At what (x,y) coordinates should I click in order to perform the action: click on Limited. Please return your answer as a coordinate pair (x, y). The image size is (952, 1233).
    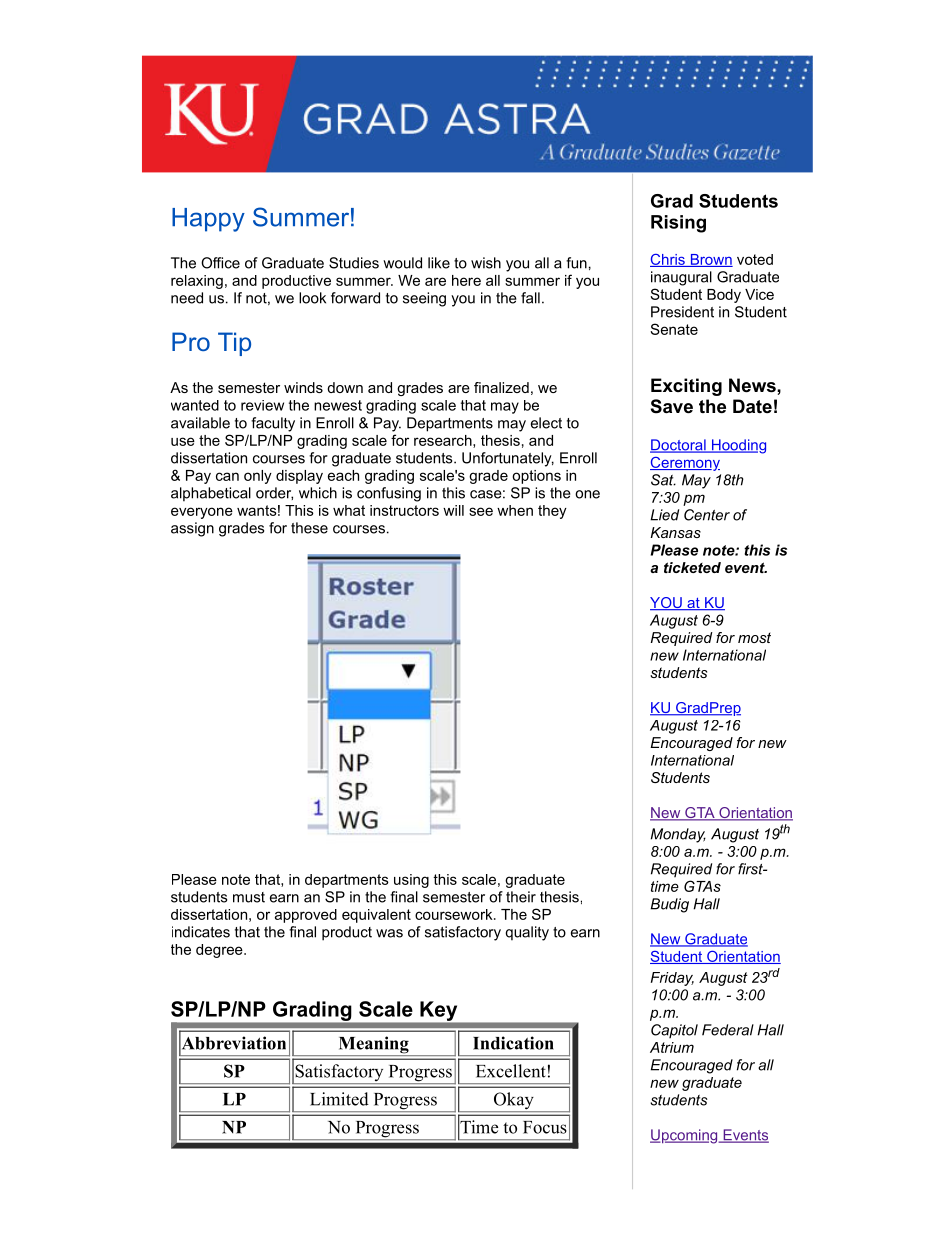
    Looking at the image, I should click on (339, 1099).
